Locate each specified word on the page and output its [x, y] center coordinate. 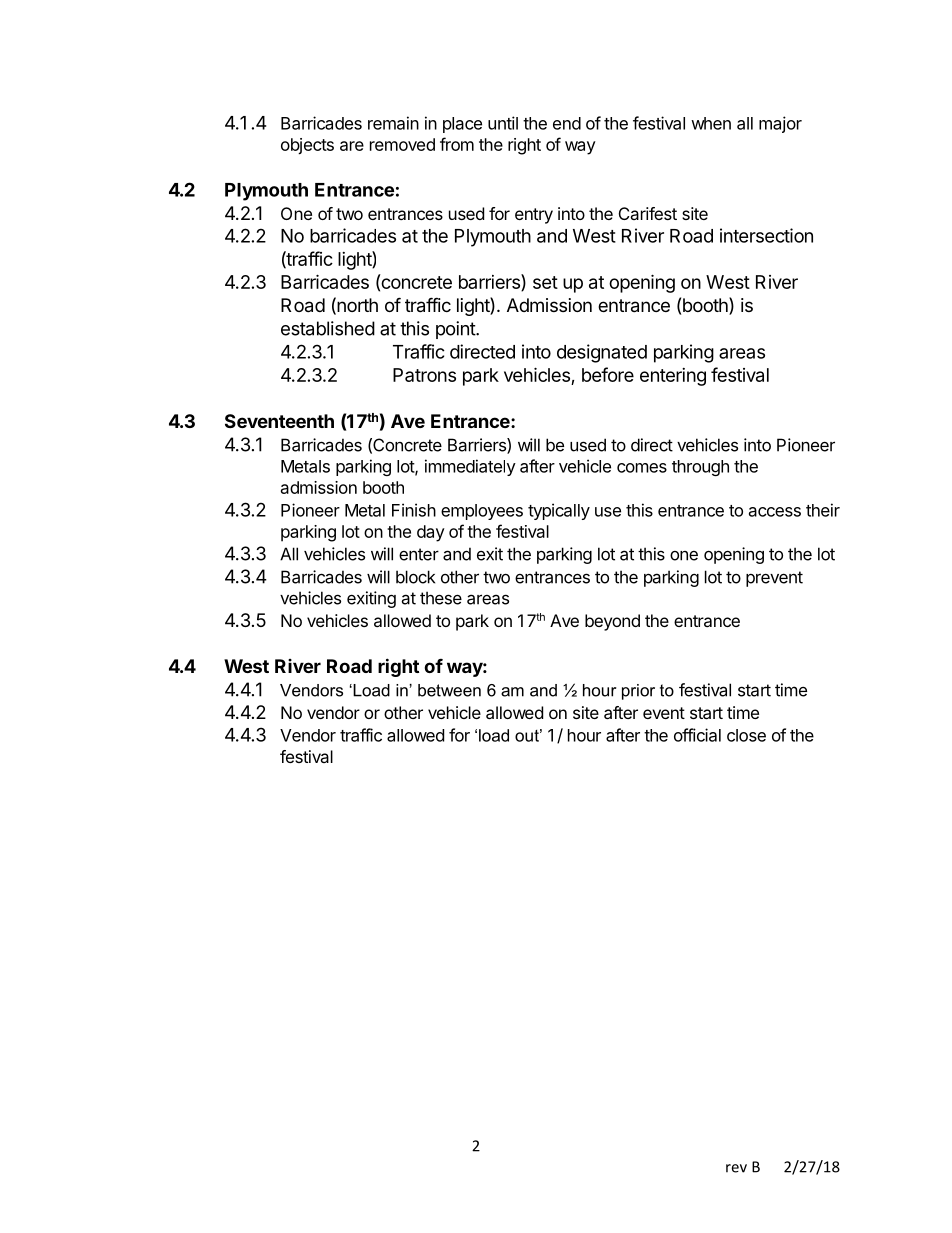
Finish [414, 510]
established [328, 328]
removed [402, 144]
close [746, 735]
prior [638, 692]
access [775, 512]
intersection [766, 235]
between [449, 690]
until [503, 123]
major [780, 124]
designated [602, 353]
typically [559, 511]
